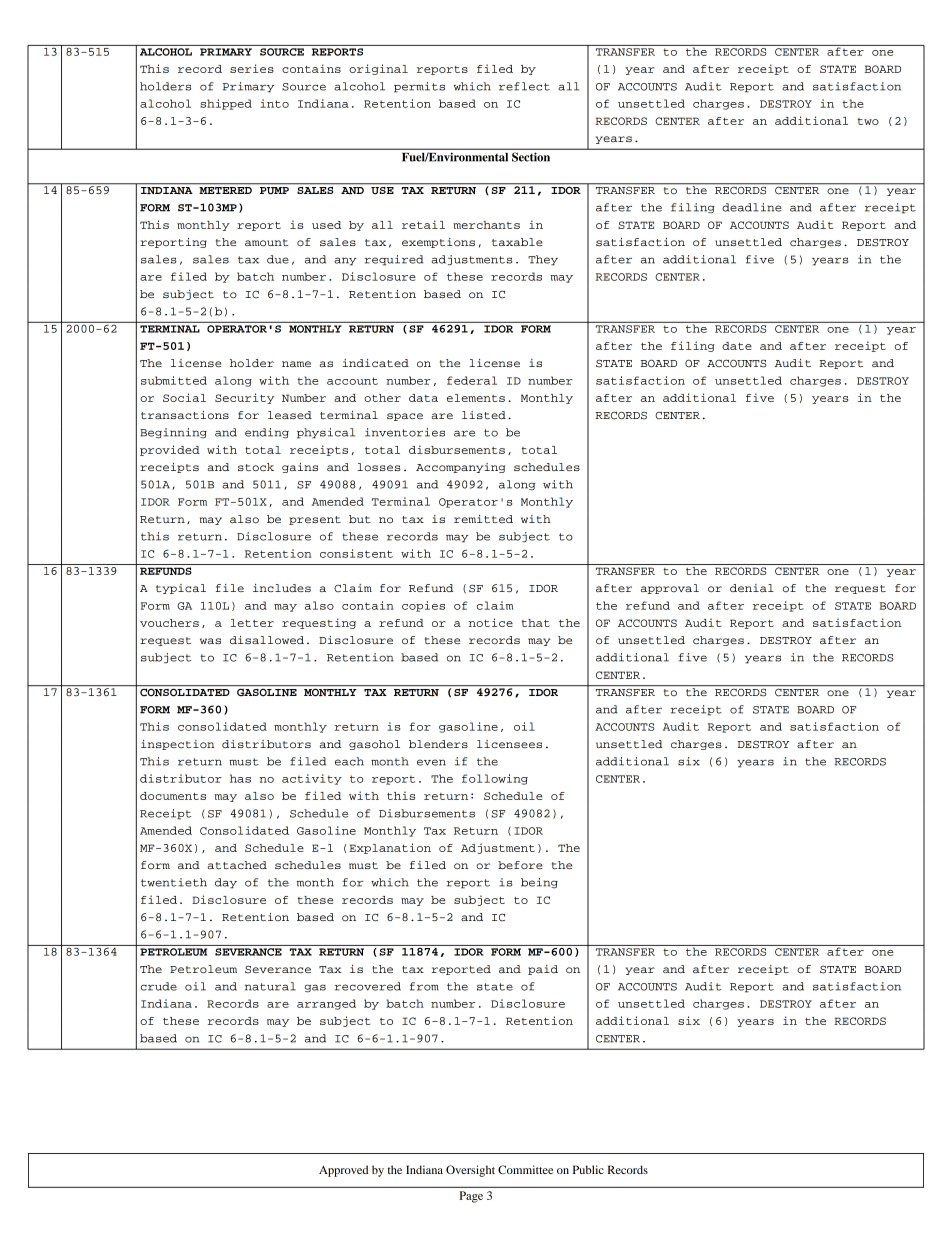 The image size is (952, 1233). What do you see at coordinates (536, 623) in the page?
I see `that` at bounding box center [536, 623].
